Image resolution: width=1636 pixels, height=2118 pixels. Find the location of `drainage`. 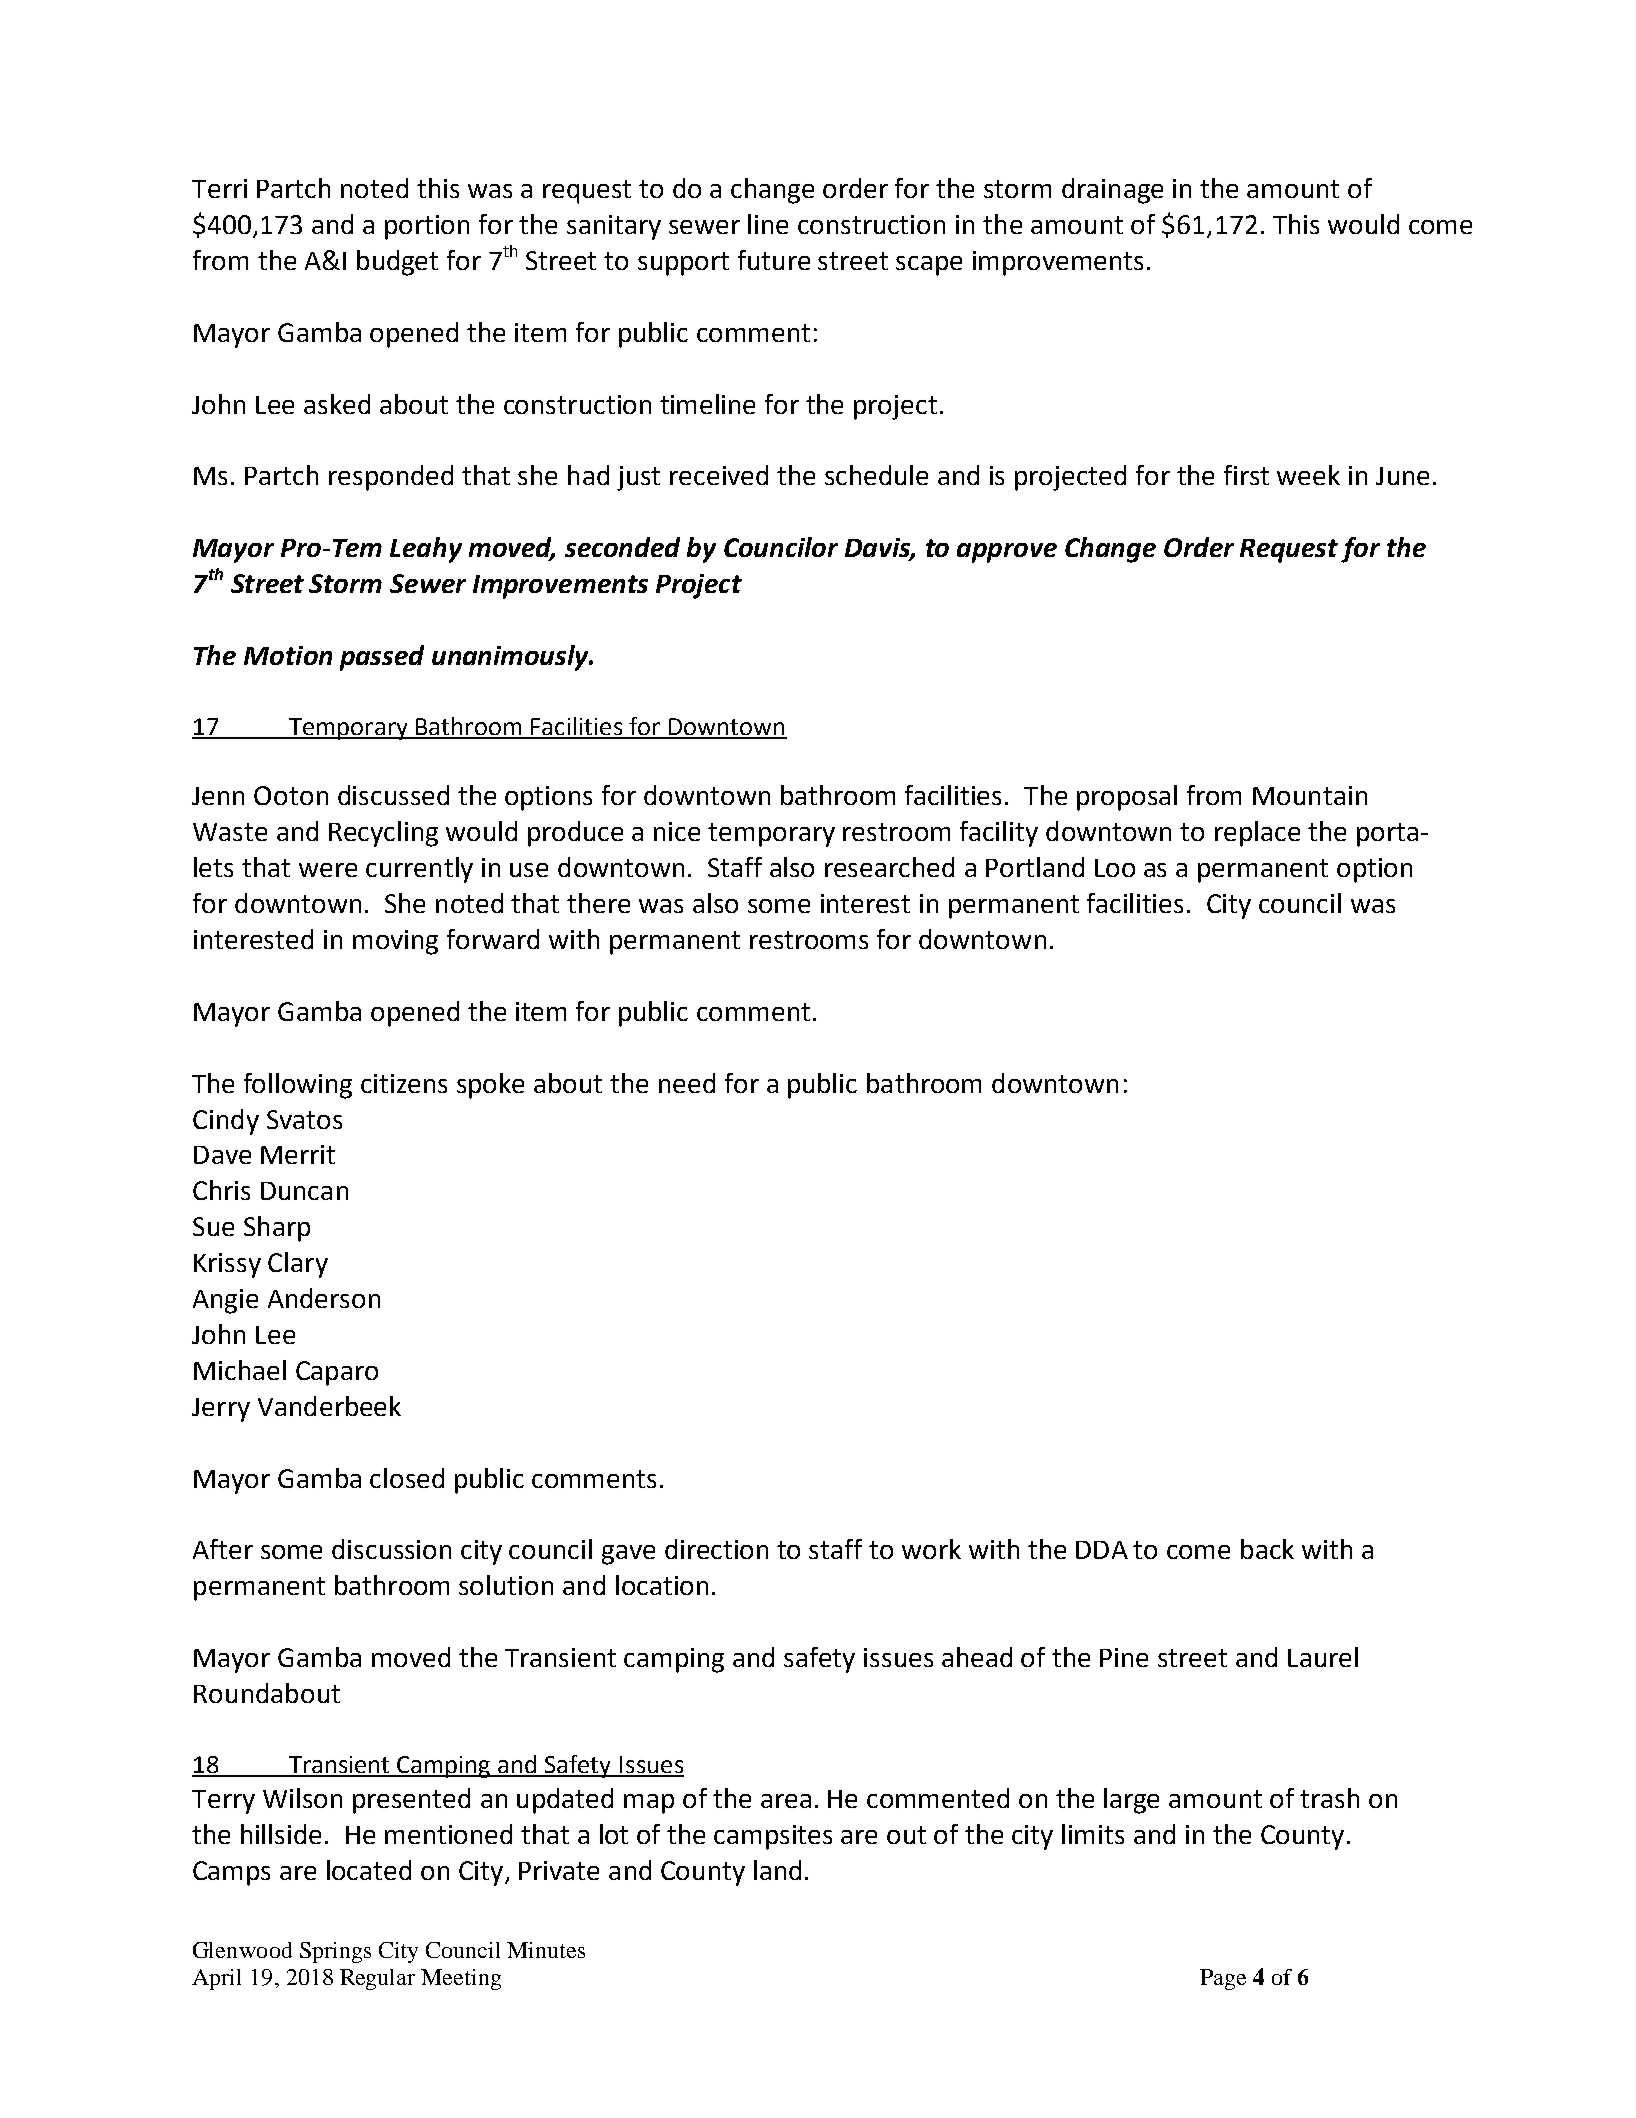

drainage is located at coordinates (1112, 191).
